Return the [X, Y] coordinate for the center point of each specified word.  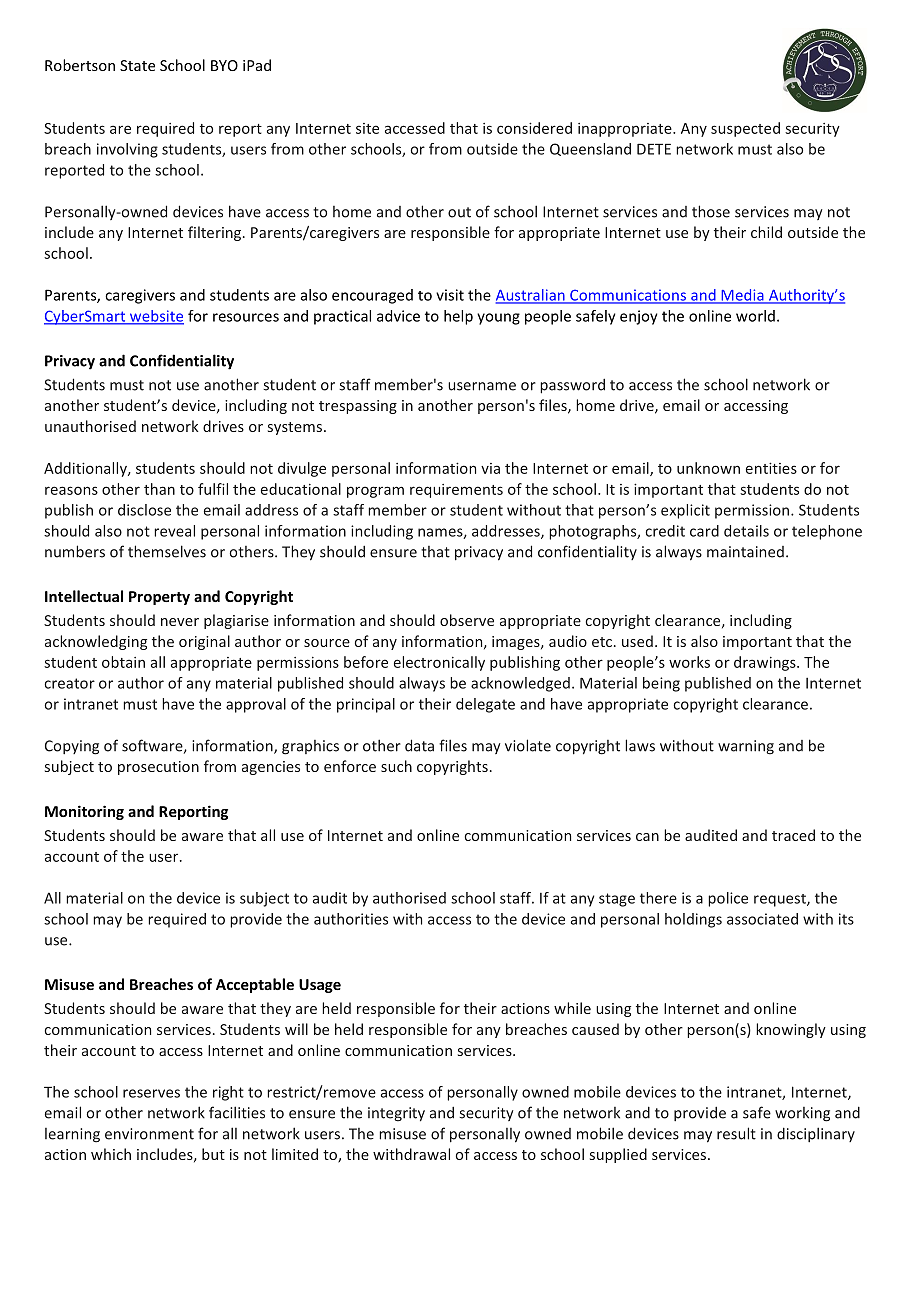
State [137, 65]
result [736, 1133]
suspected [745, 129]
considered [534, 128]
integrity [396, 1114]
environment [149, 1134]
